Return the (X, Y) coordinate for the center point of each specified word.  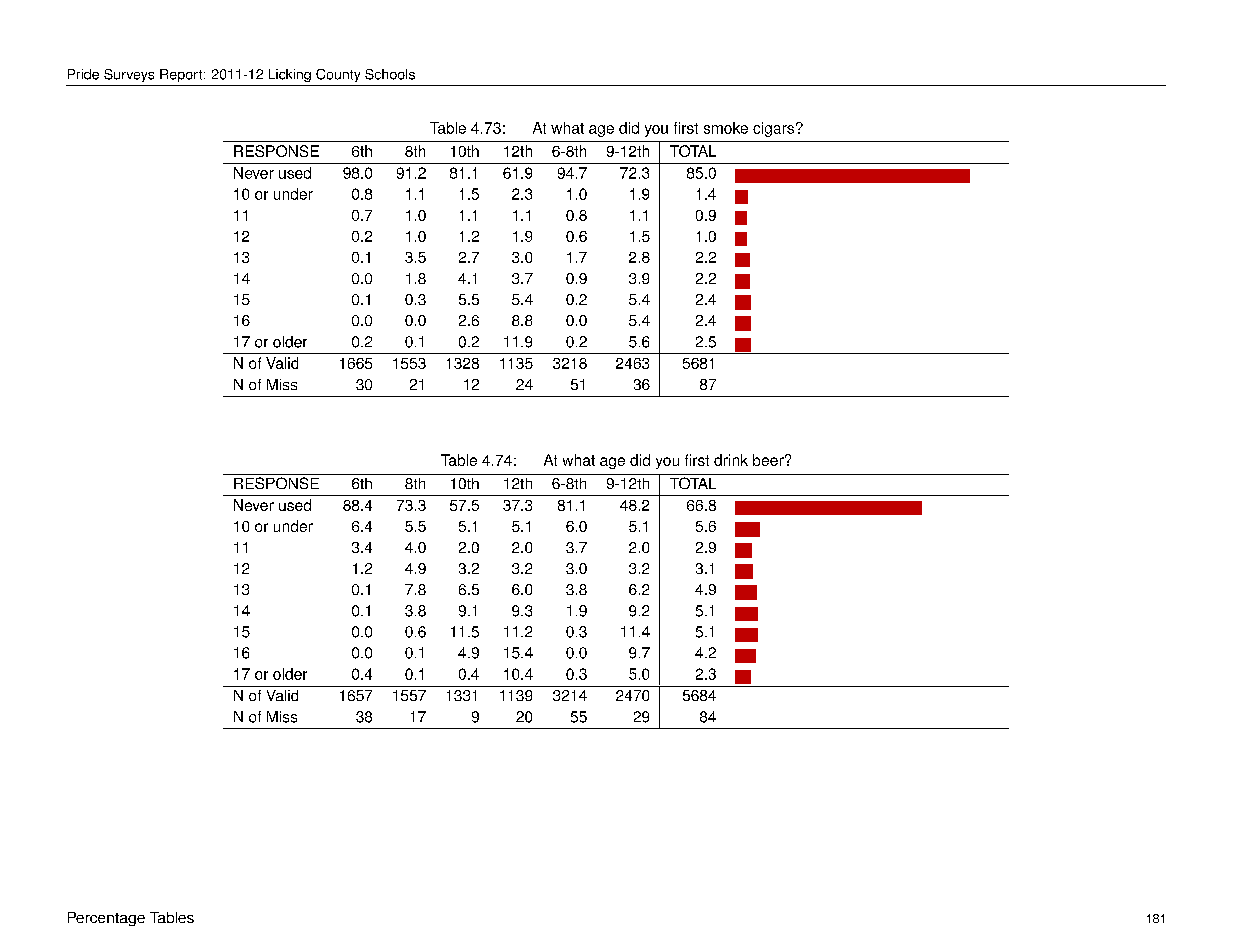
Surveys (129, 75)
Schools (390, 74)
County (338, 75)
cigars (773, 129)
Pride (83, 74)
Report (181, 75)
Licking (290, 75)
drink (731, 460)
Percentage (106, 919)
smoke (726, 128)
